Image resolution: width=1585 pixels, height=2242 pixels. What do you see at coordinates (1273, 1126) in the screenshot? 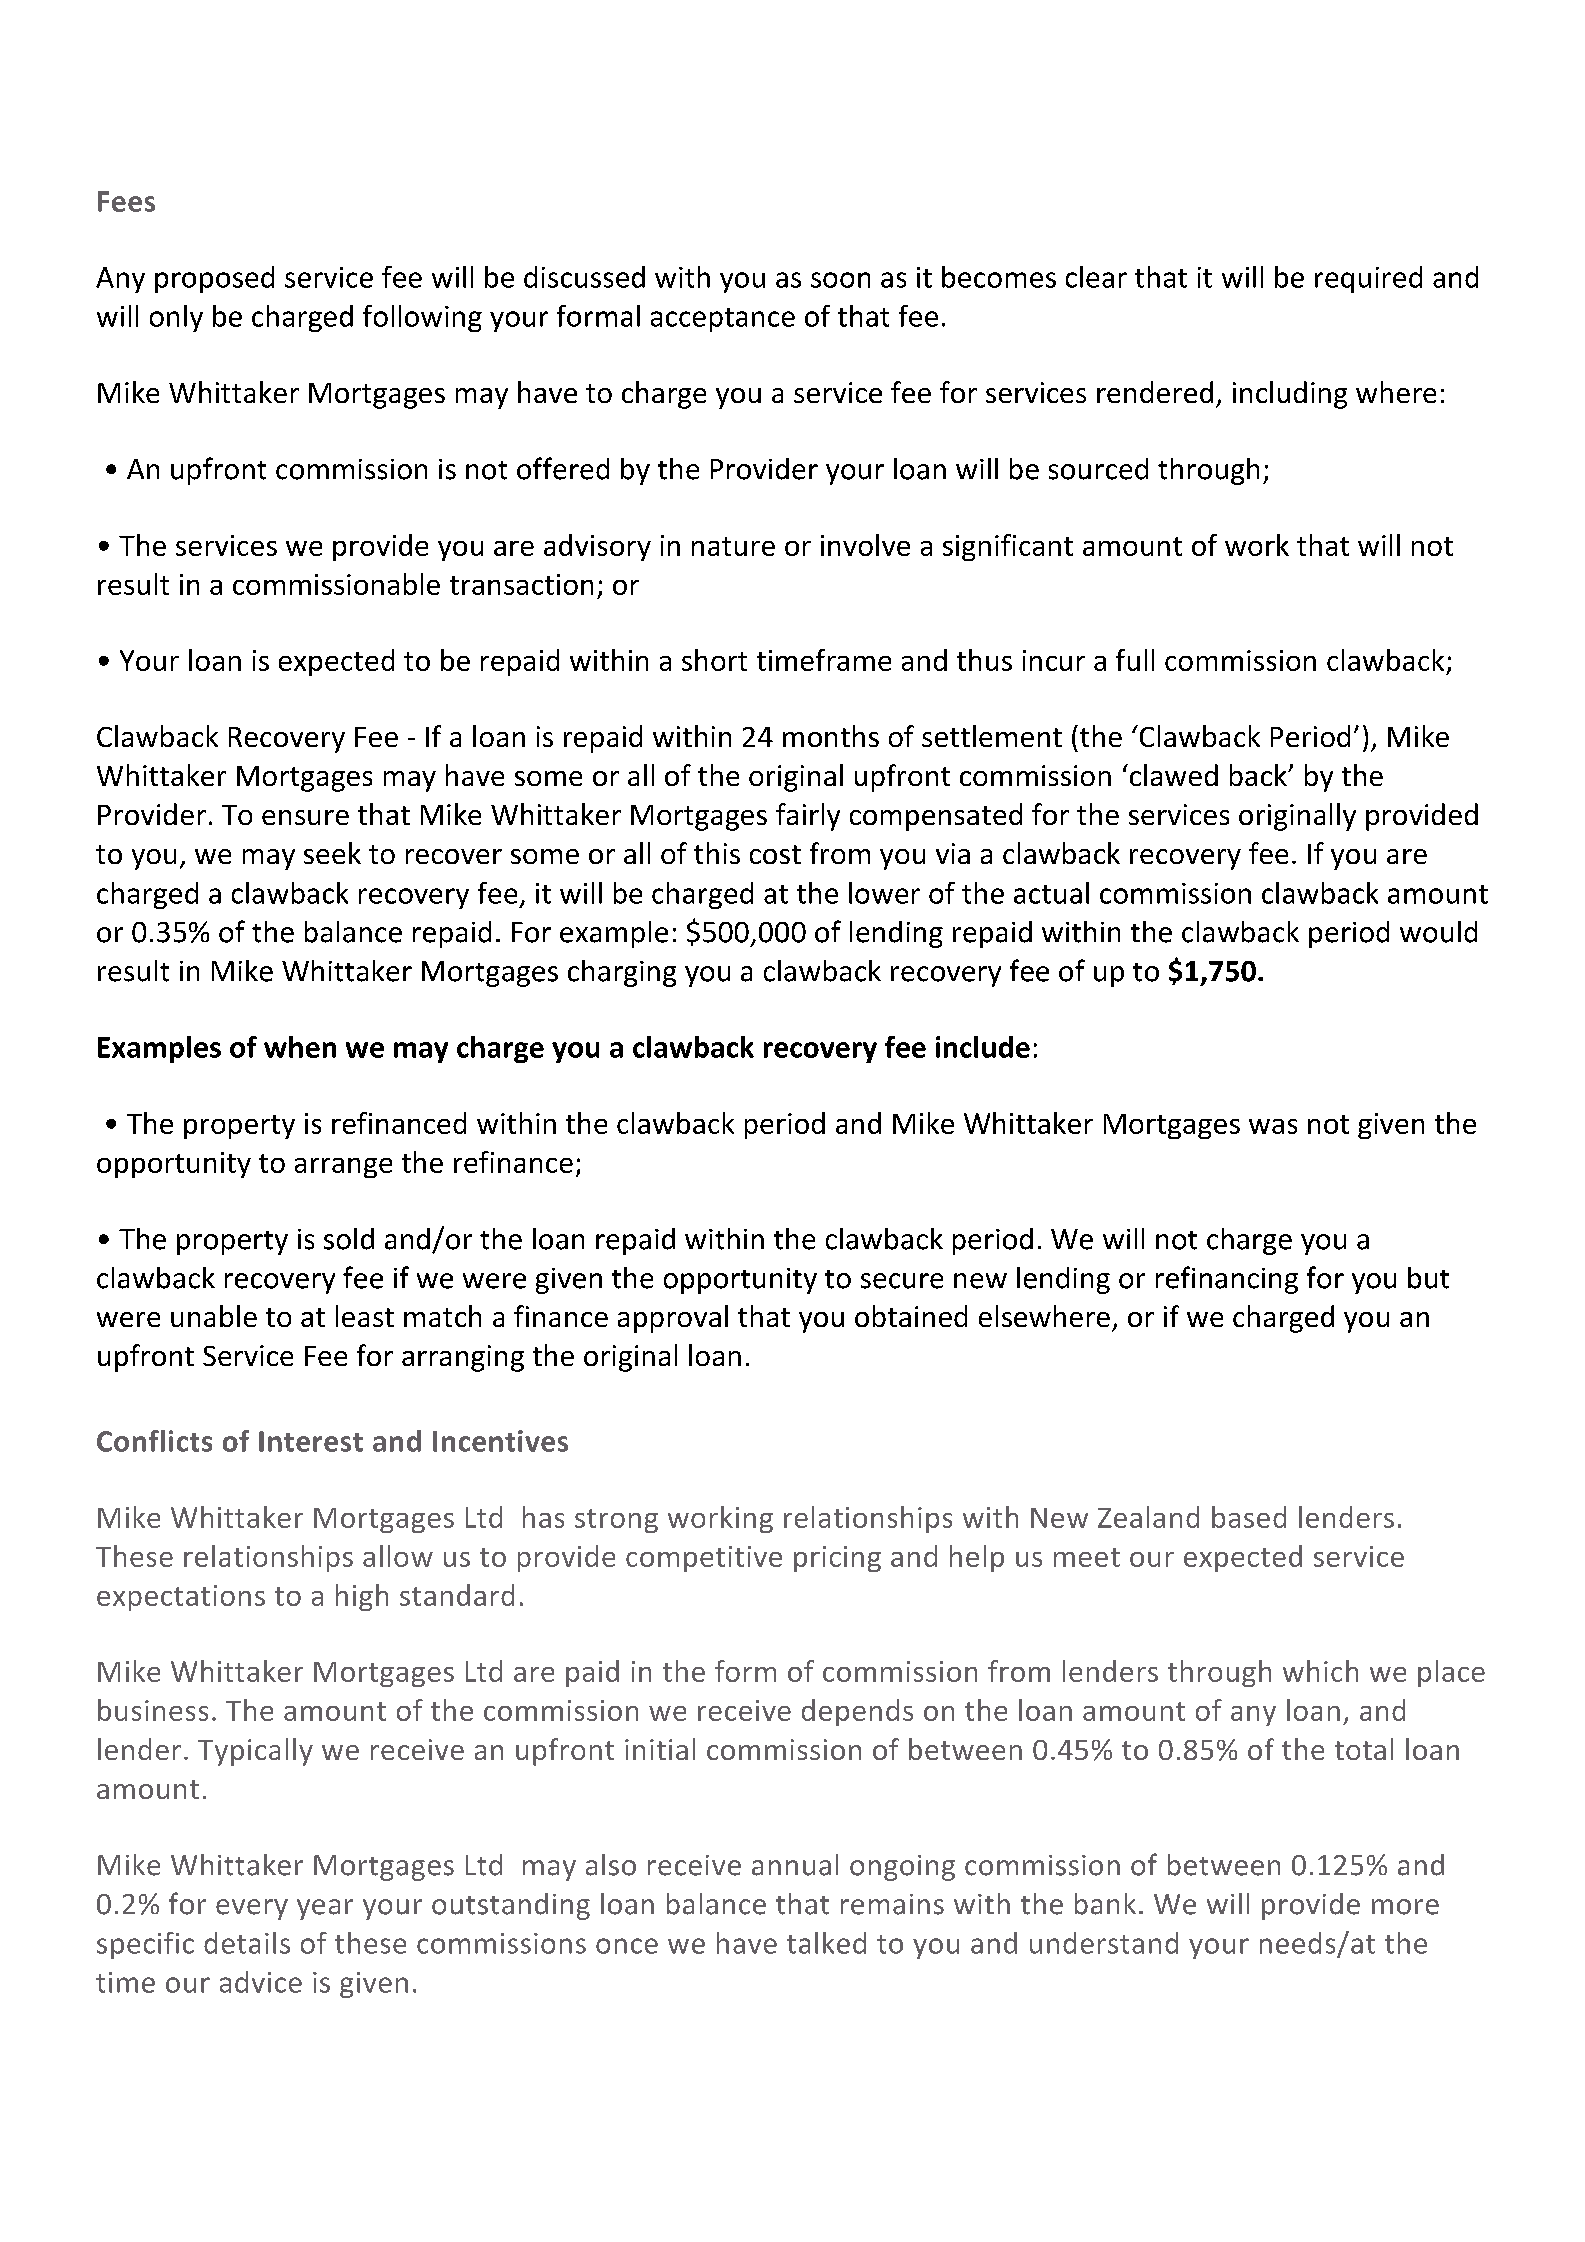
I see `was` at bounding box center [1273, 1126].
